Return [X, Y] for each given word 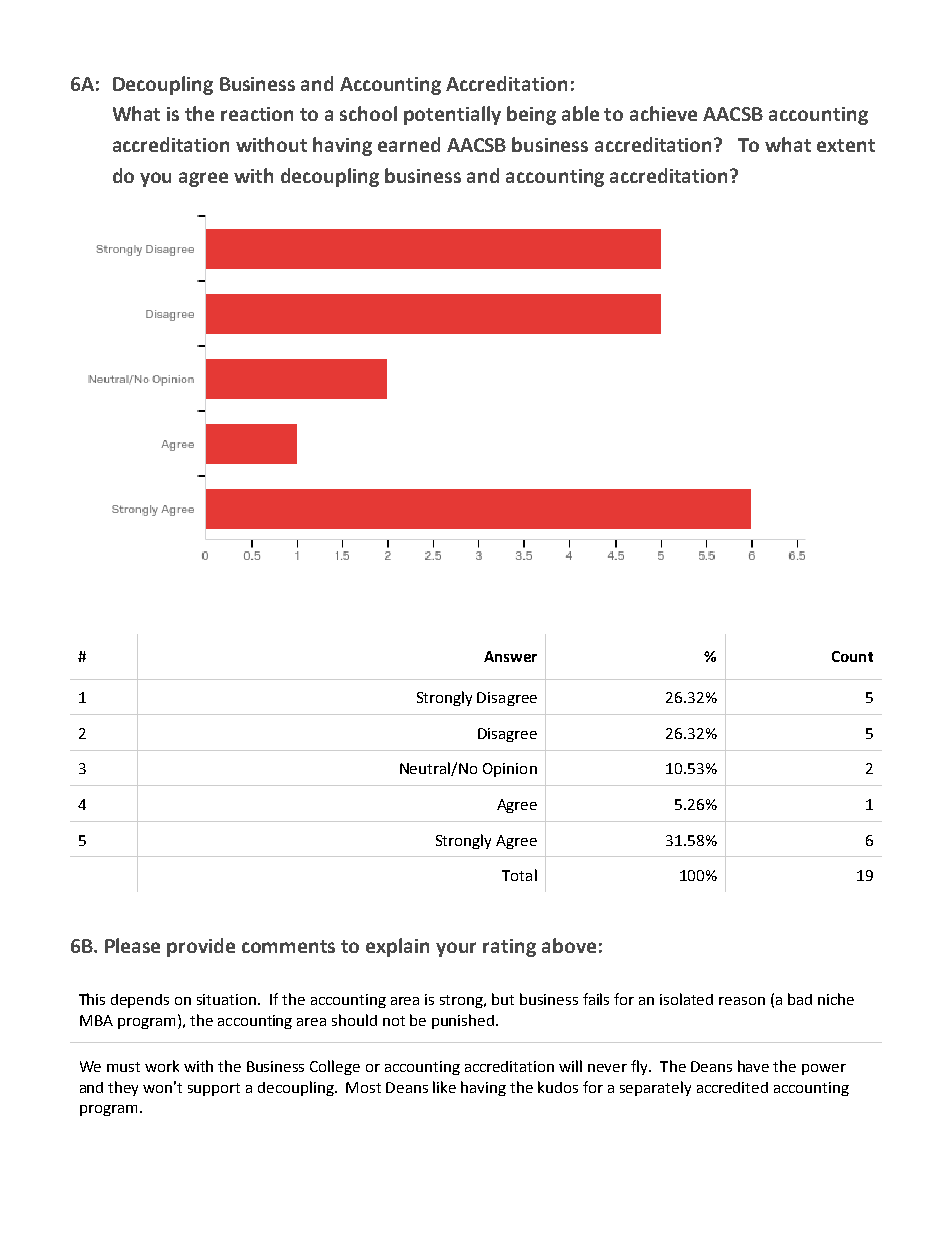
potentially [452, 115]
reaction [257, 114]
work [162, 1066]
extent [846, 145]
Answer [510, 656]
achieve [663, 113]
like [444, 1087]
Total [519, 875]
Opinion [510, 770]
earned [409, 144]
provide [201, 947]
